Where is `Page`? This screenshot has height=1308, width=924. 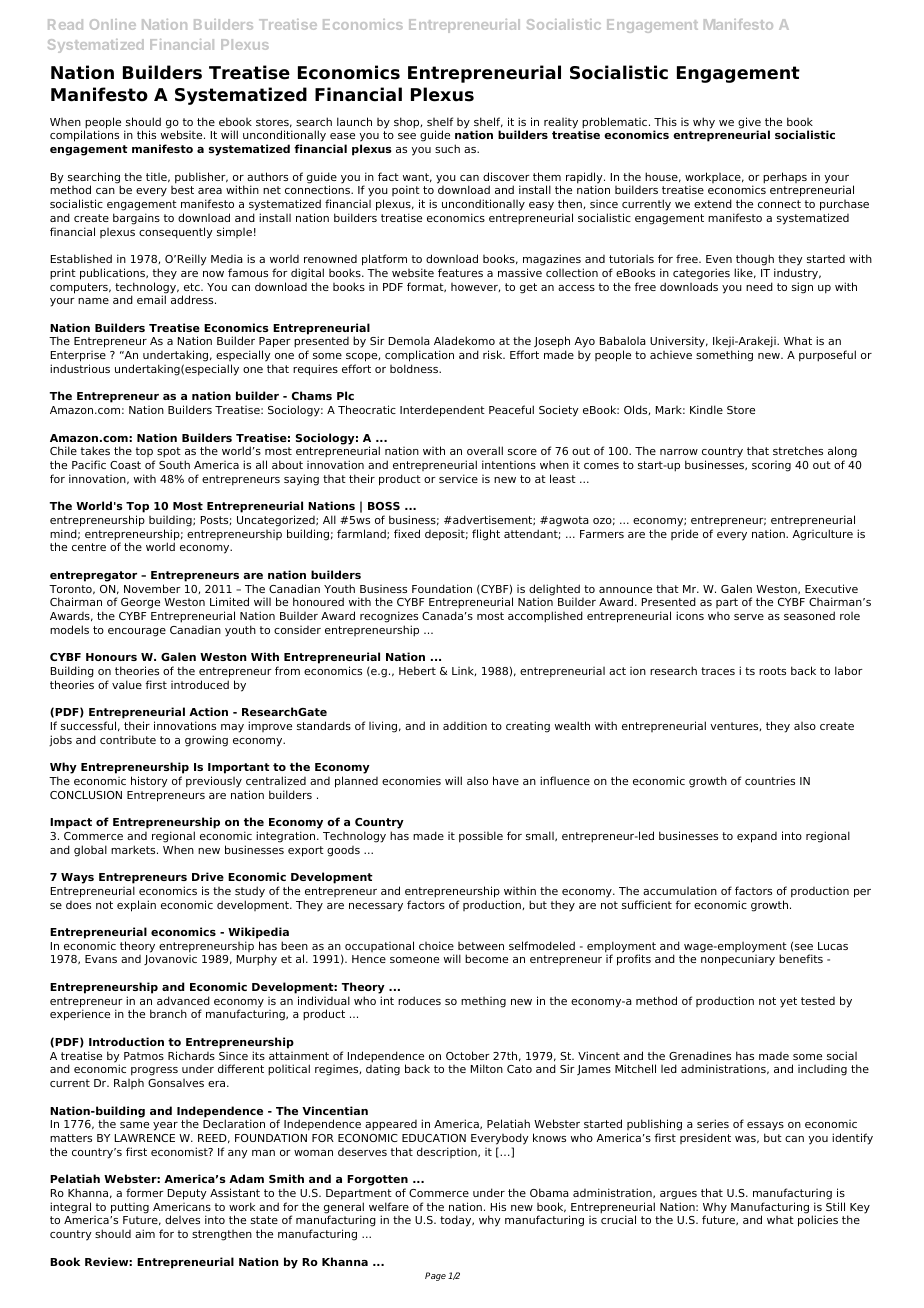 Page is located at coordinates (435, 1276).
